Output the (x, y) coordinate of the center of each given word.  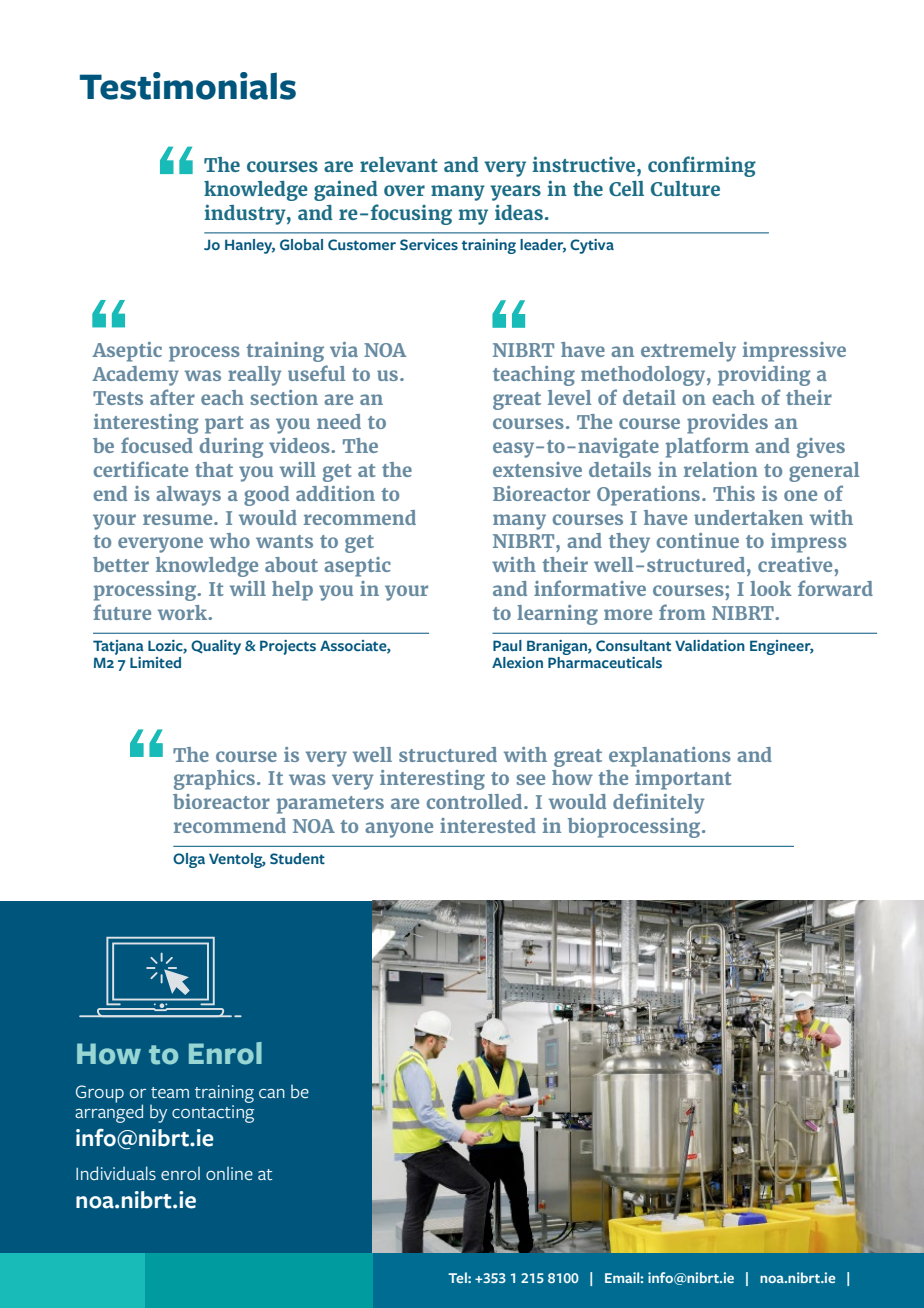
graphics (214, 780)
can (272, 1093)
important (683, 780)
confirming (702, 166)
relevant (399, 164)
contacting (213, 1112)
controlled (476, 801)
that (214, 469)
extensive (537, 469)
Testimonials (188, 86)
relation (721, 469)
